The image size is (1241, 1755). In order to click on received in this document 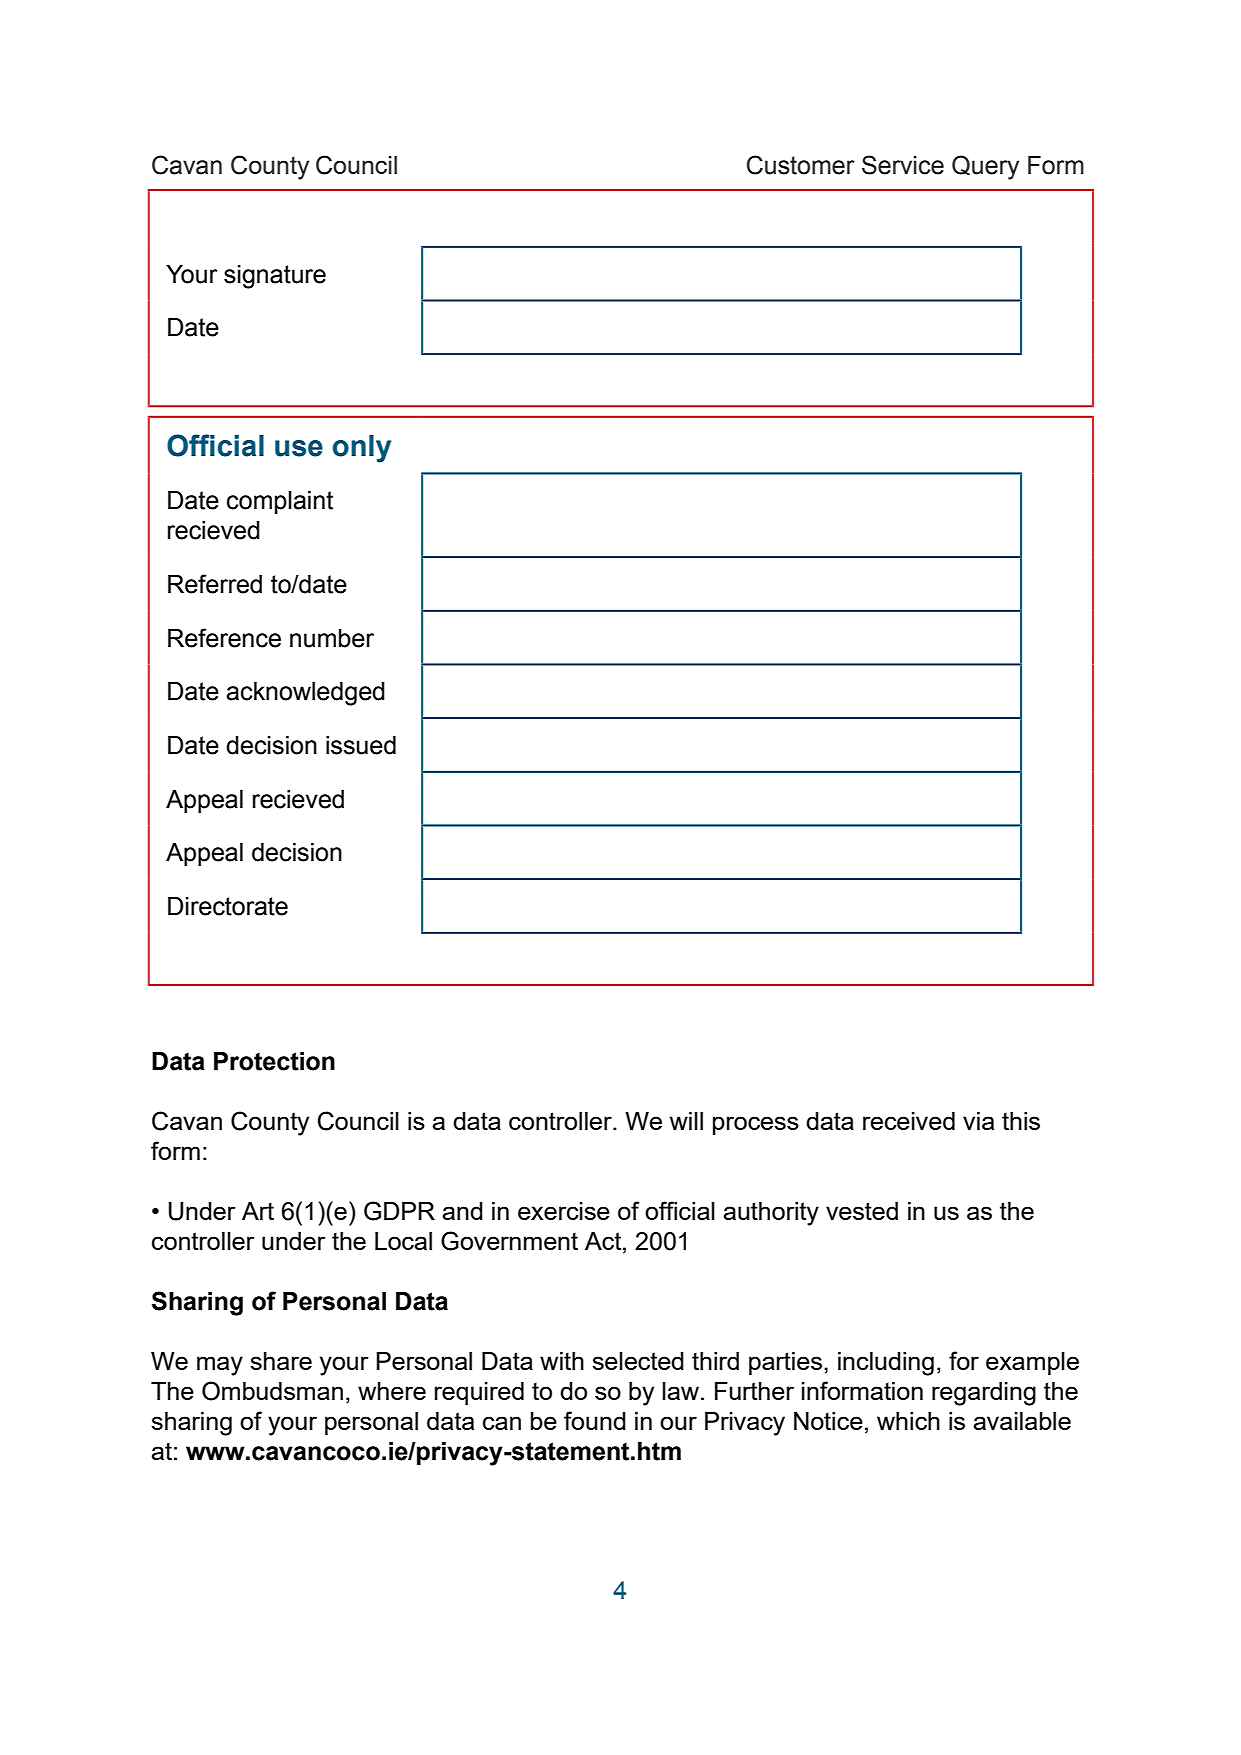, I will do `click(909, 1121)`.
